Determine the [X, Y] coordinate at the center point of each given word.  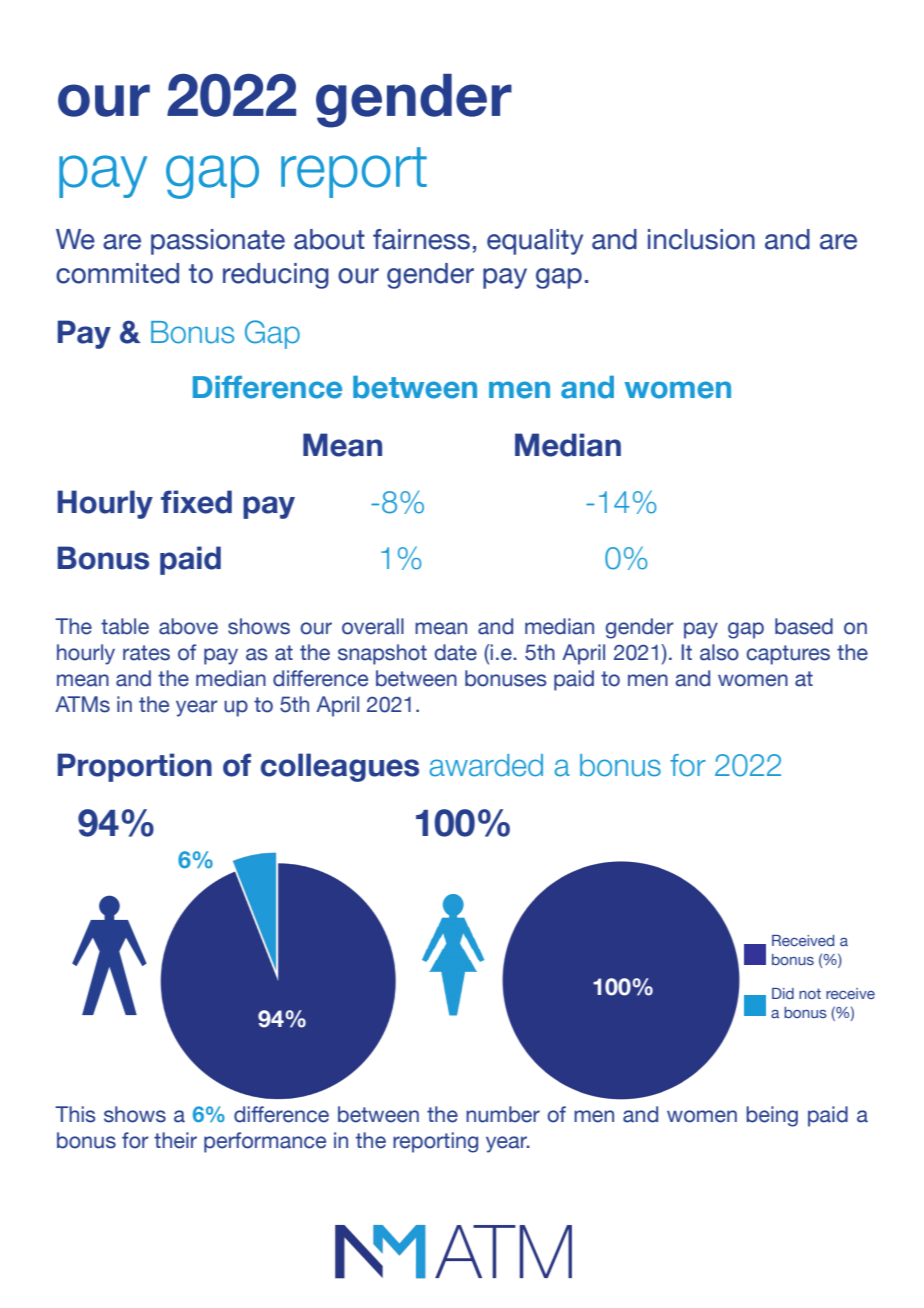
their [175, 1140]
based [804, 626]
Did [783, 993]
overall [373, 626]
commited [117, 273]
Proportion [134, 767]
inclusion [701, 239]
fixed [196, 502]
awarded [486, 765]
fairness [421, 239]
